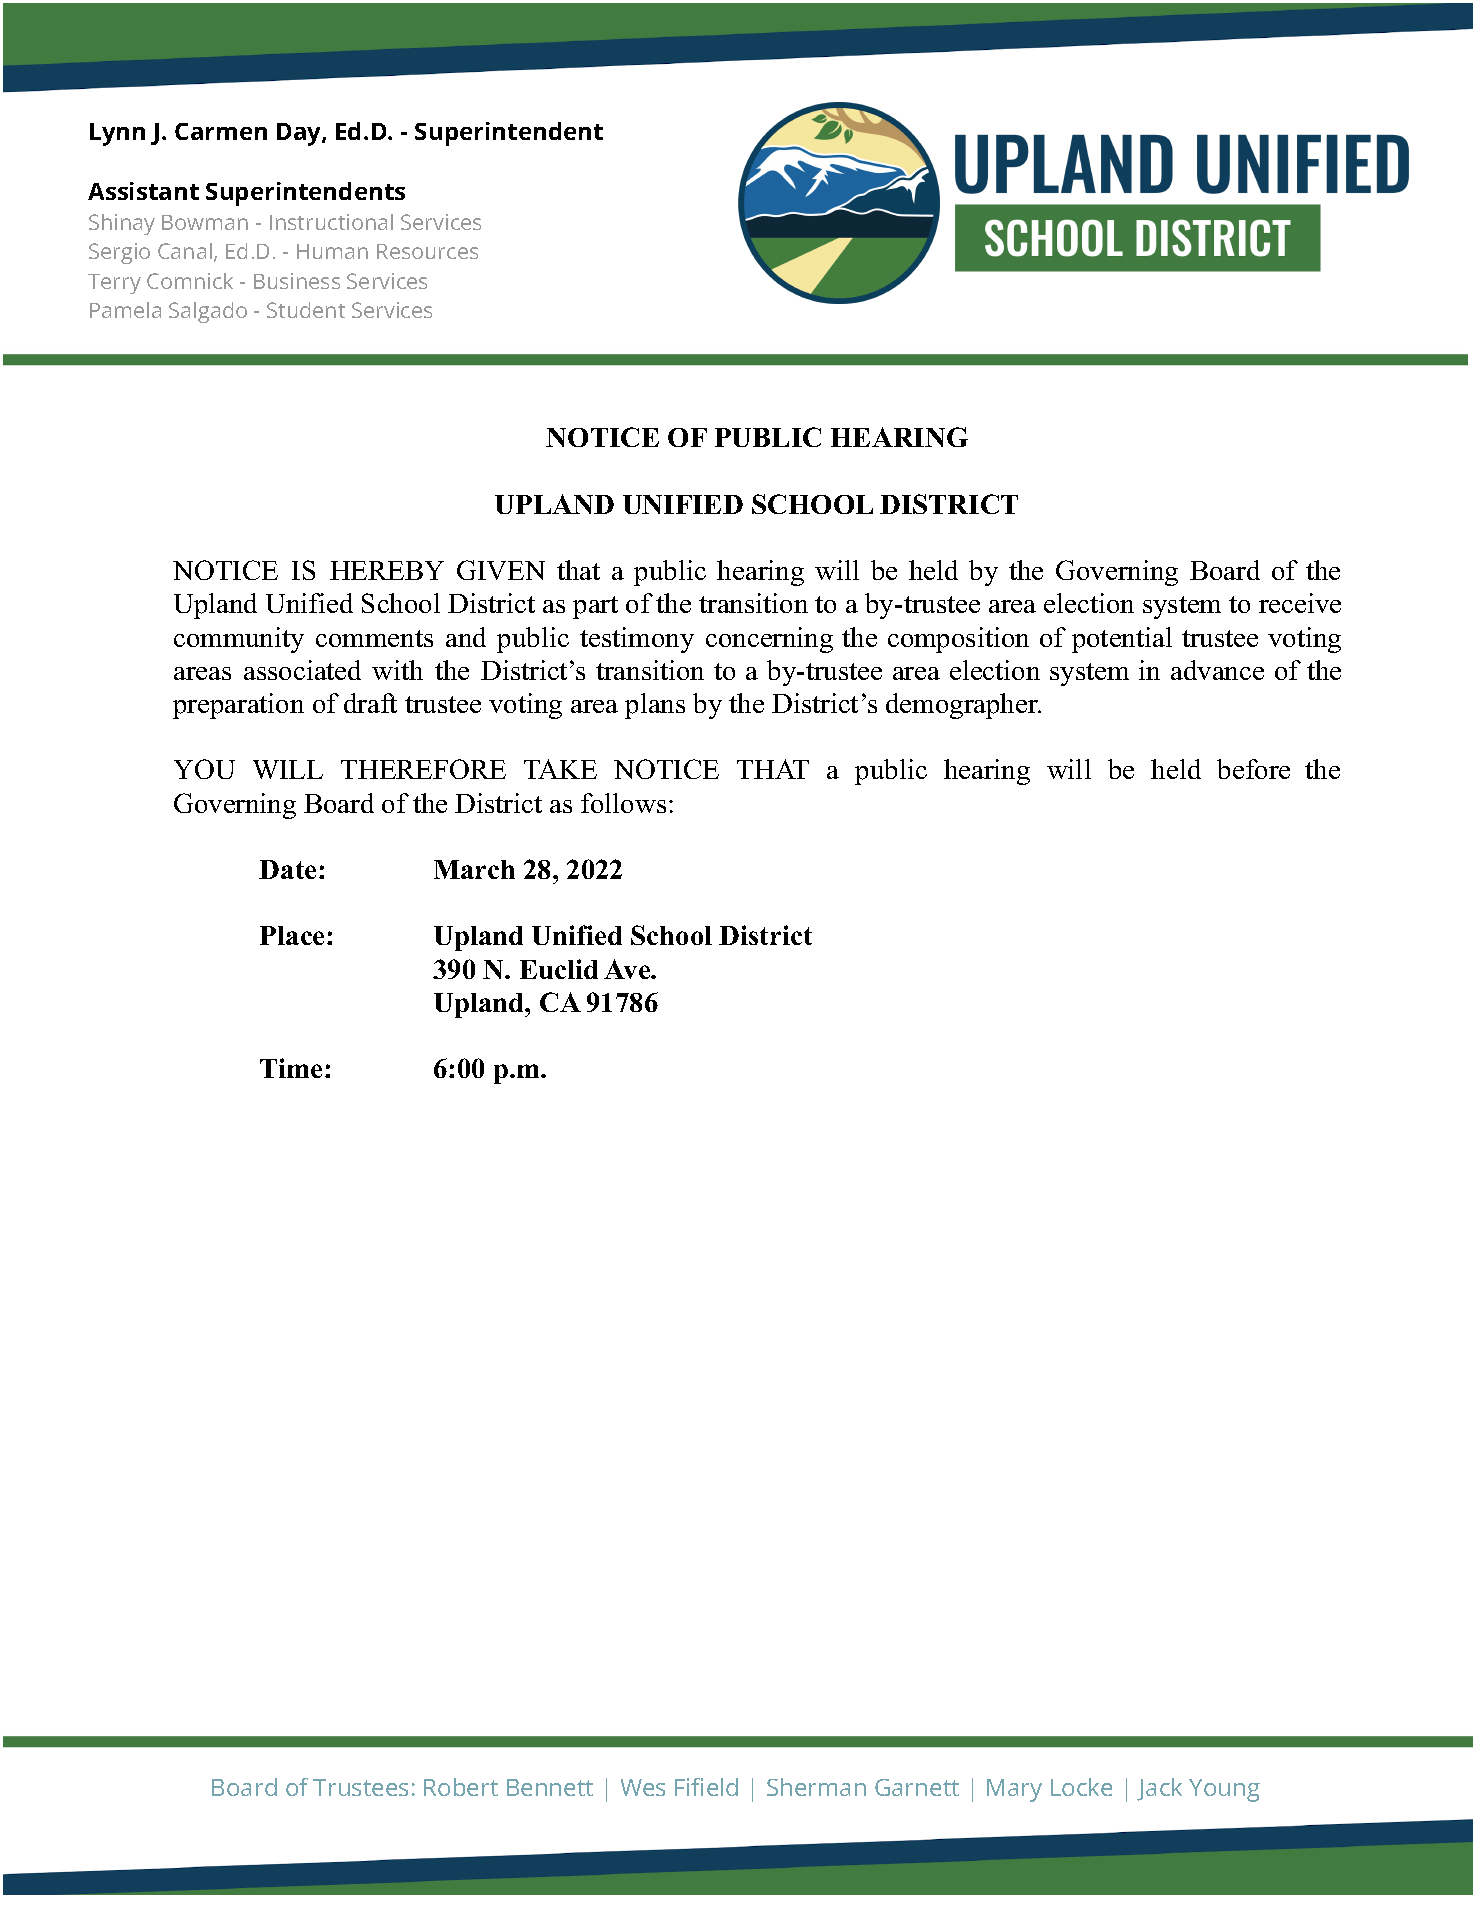 The image size is (1473, 1906). Describe the element at coordinates (461, 1787) in the document. I see `Robert` at that location.
